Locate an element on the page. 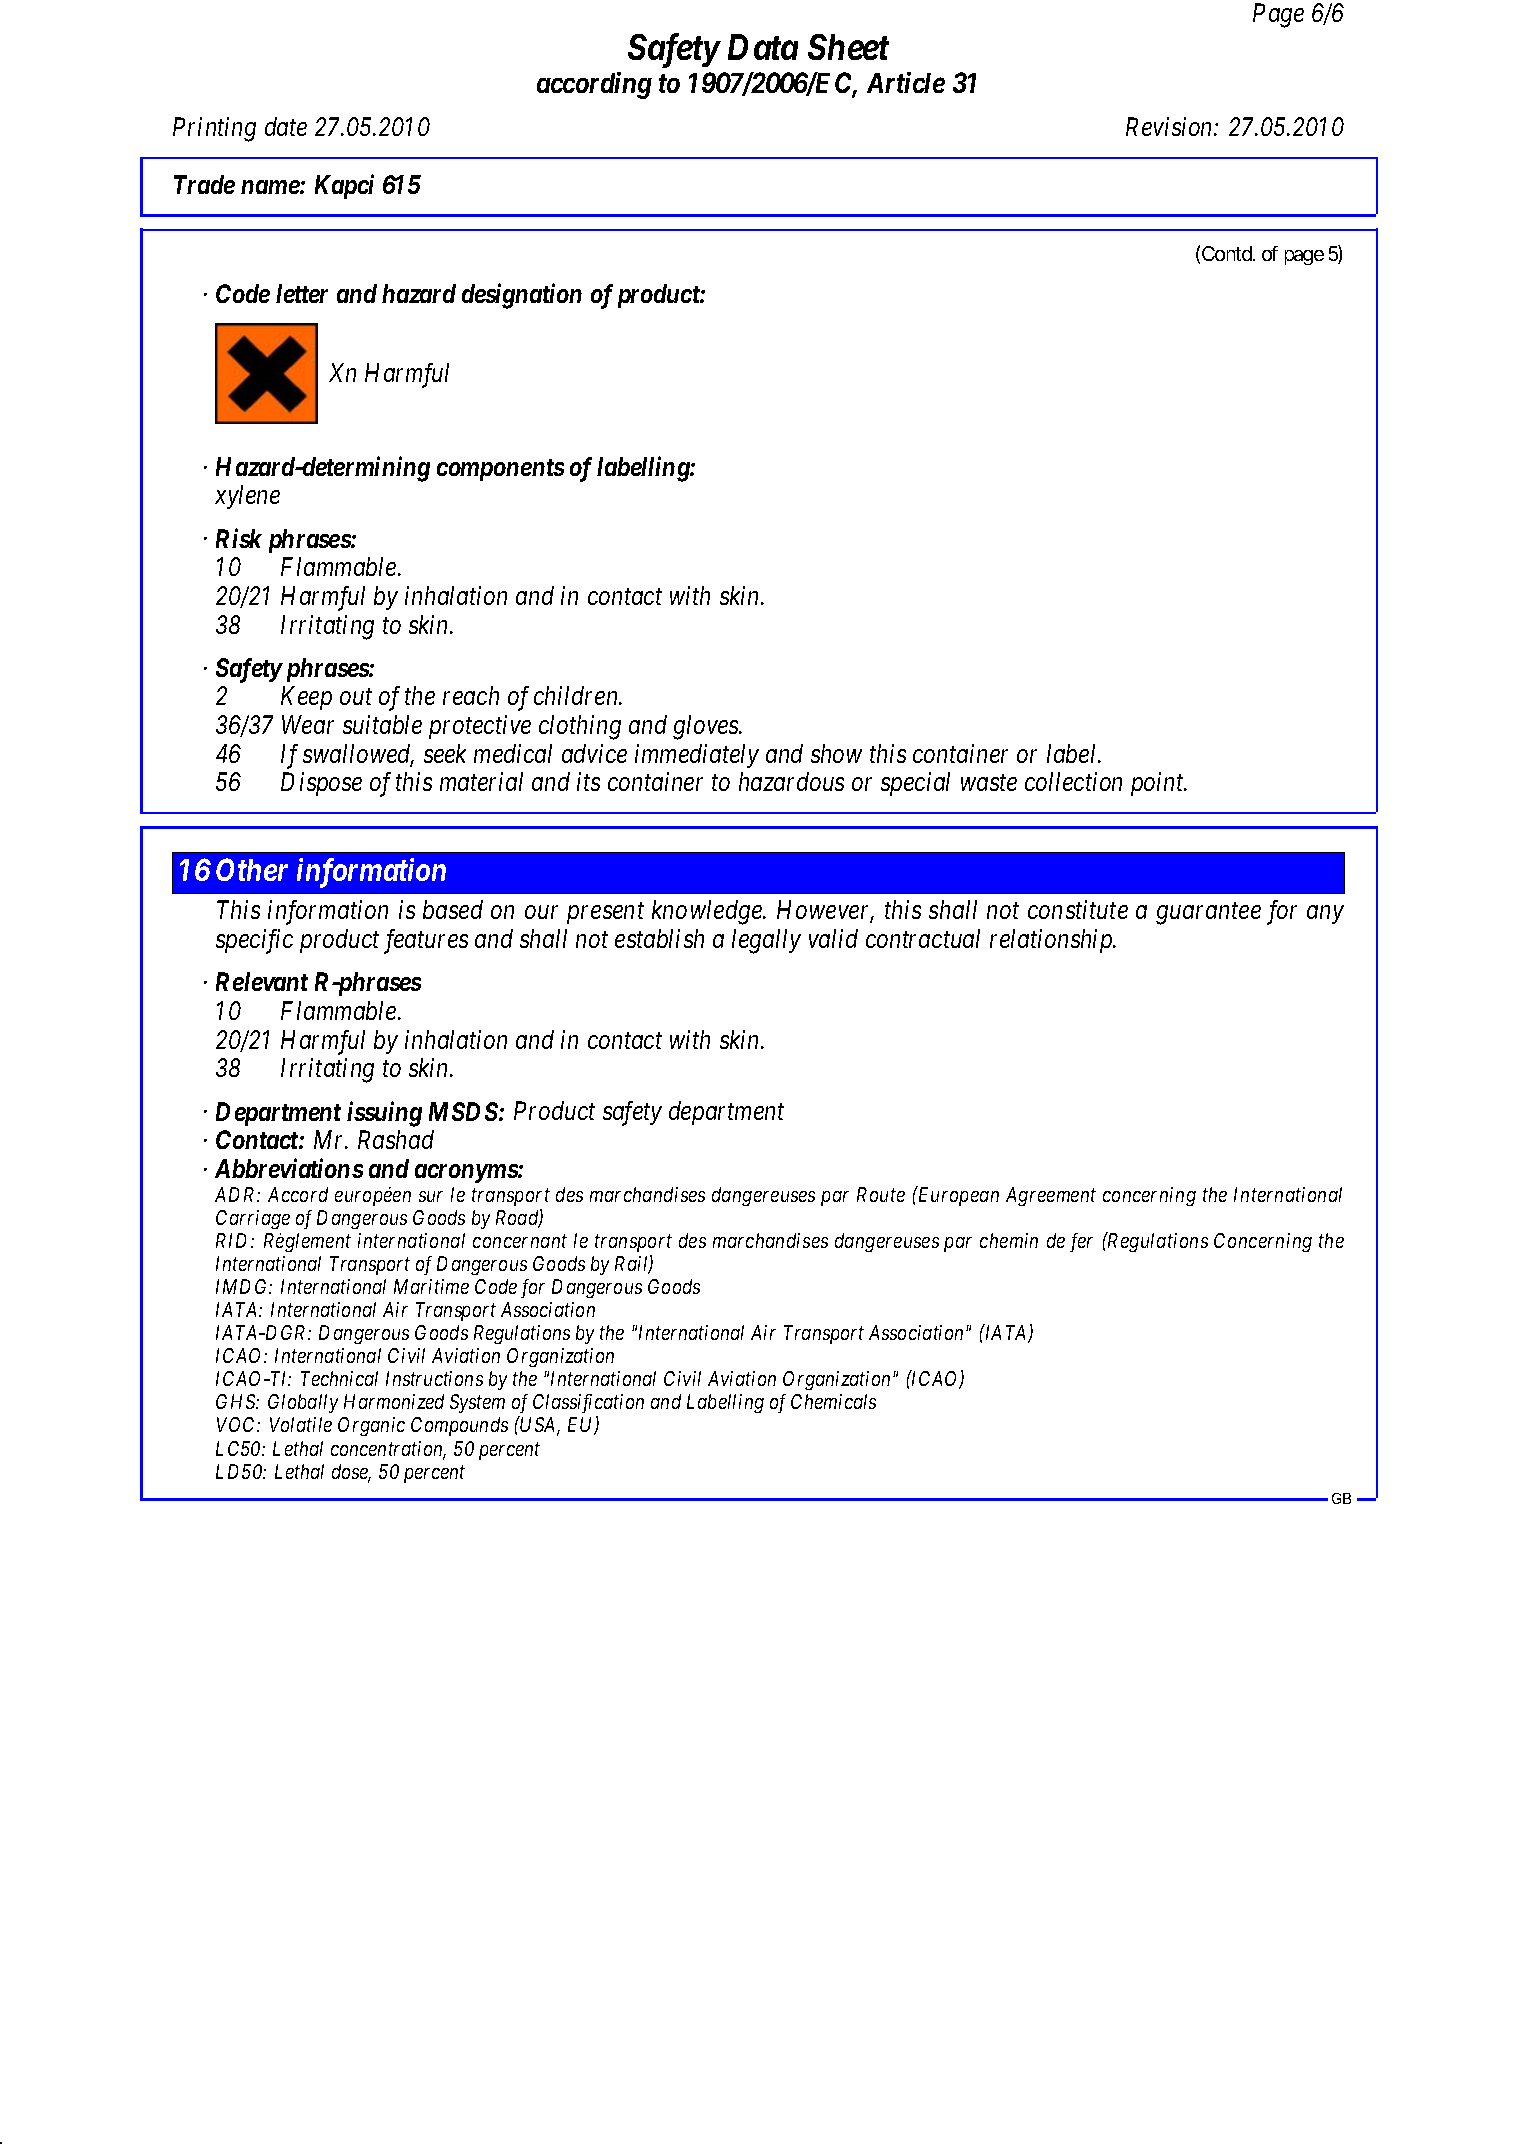 Image resolution: width=1517 pixels, height=2145 pixels. fer is located at coordinates (1081, 1242).
